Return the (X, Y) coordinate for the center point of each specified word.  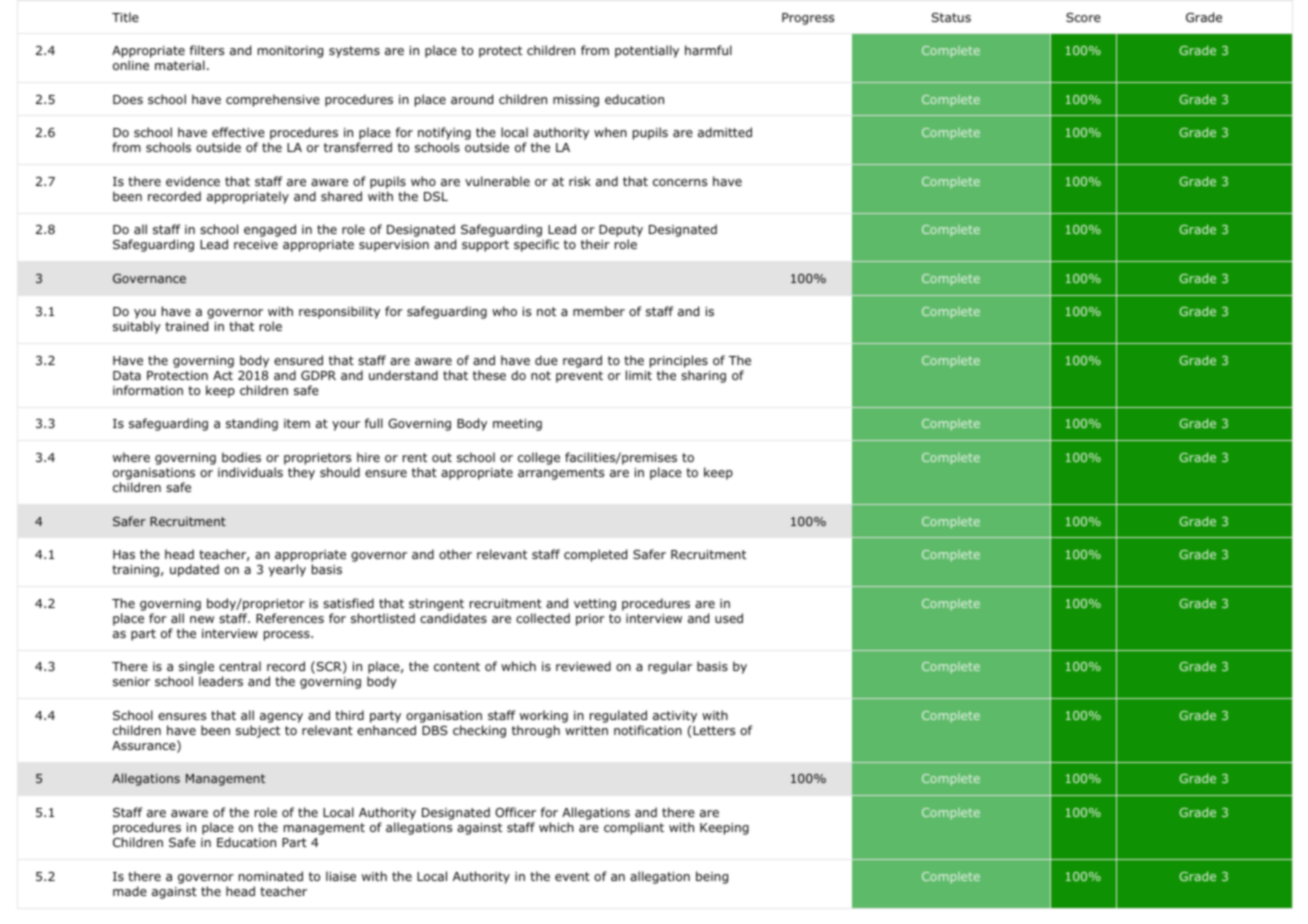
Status (951, 17)
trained (186, 326)
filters (207, 50)
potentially (647, 51)
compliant (634, 828)
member (599, 311)
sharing (703, 376)
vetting (595, 605)
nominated (271, 876)
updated (194, 570)
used (729, 618)
